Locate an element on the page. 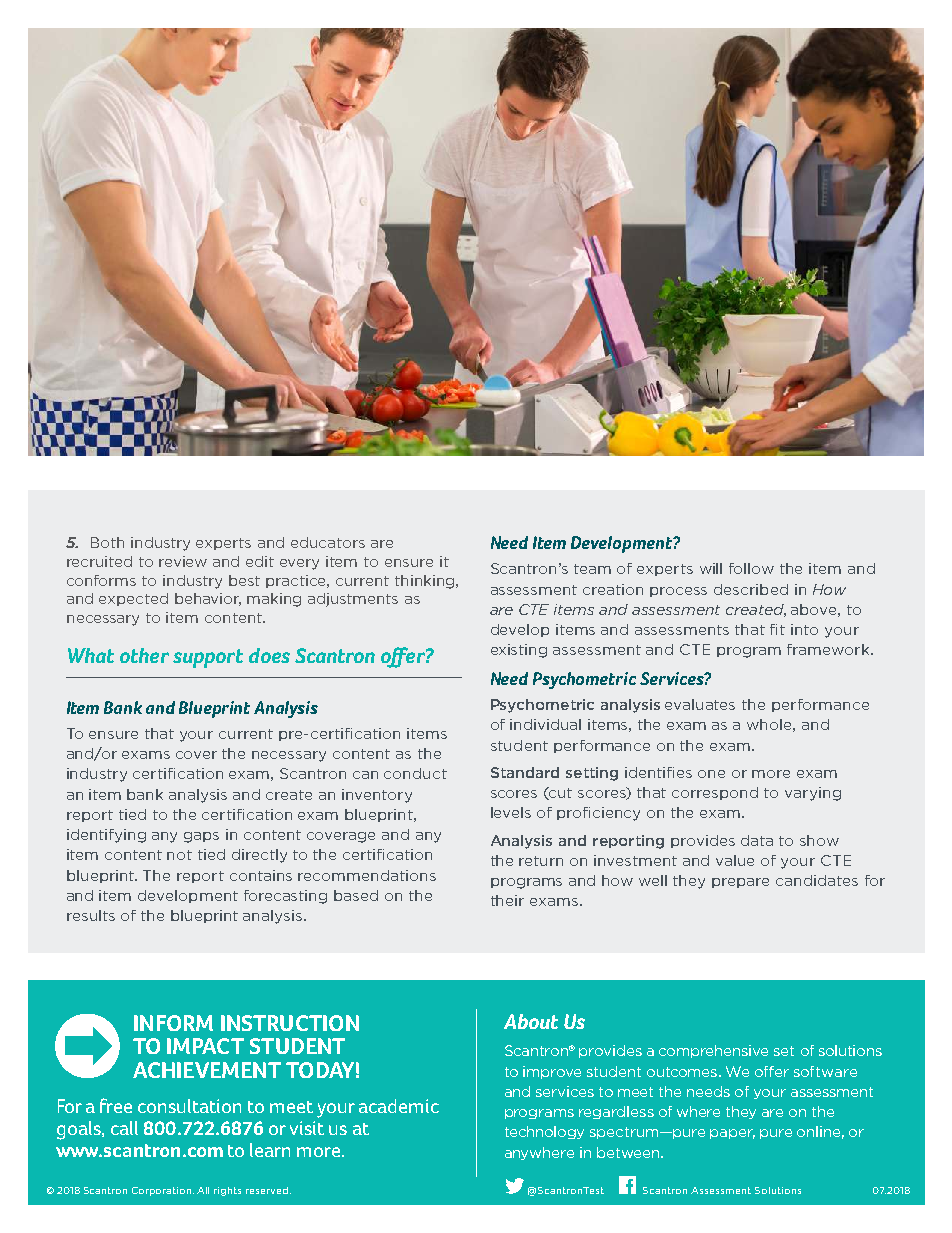 The image size is (952, 1233). conduct is located at coordinates (415, 773).
